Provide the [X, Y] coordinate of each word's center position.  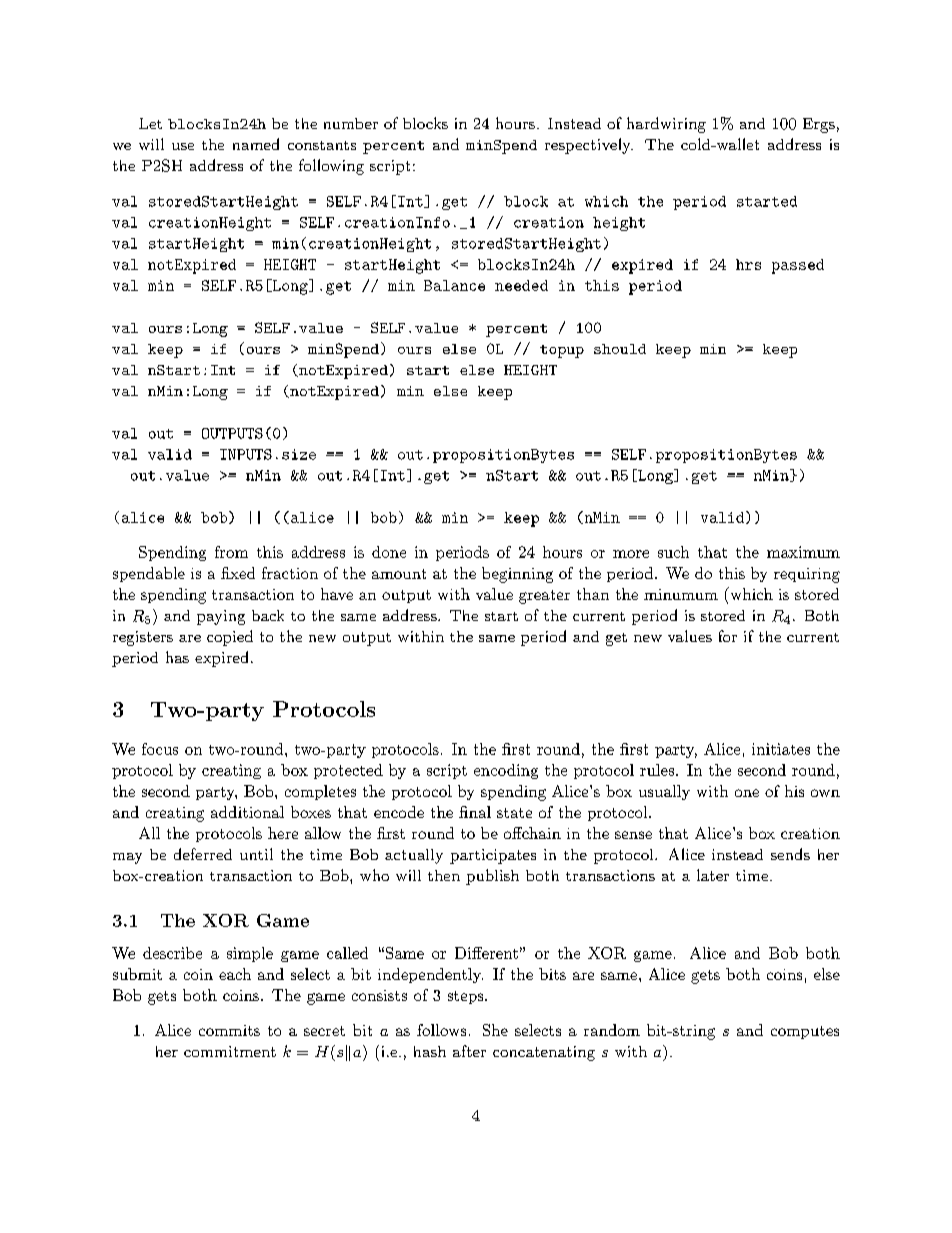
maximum [803, 552]
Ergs [819, 125]
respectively [589, 146]
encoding [506, 771]
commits [229, 1030]
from [231, 552]
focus [160, 749]
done [389, 552]
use [183, 146]
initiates [781, 749]
